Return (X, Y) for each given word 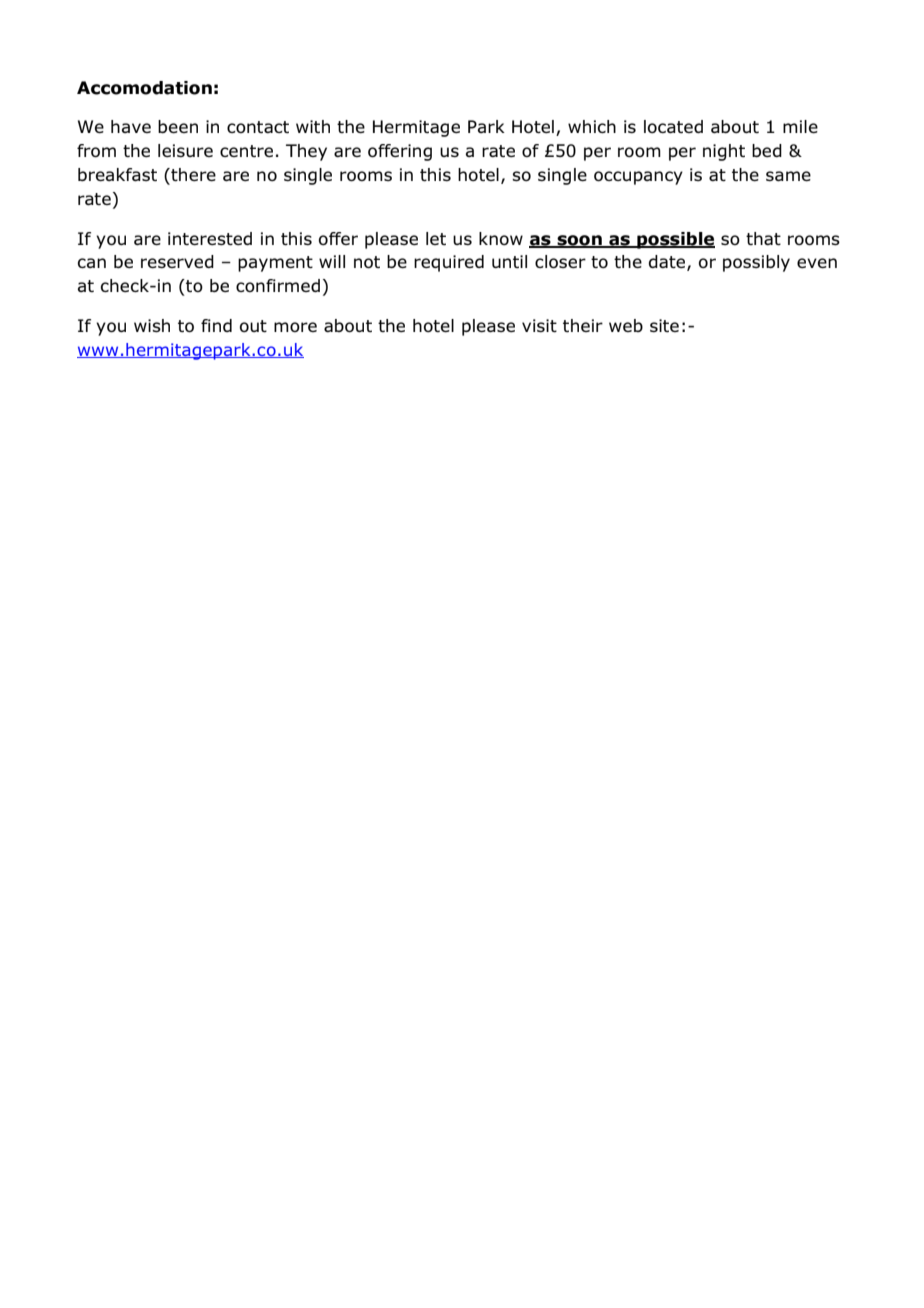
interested (210, 238)
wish (152, 325)
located (673, 126)
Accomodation (144, 88)
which (592, 126)
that (763, 238)
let (436, 238)
